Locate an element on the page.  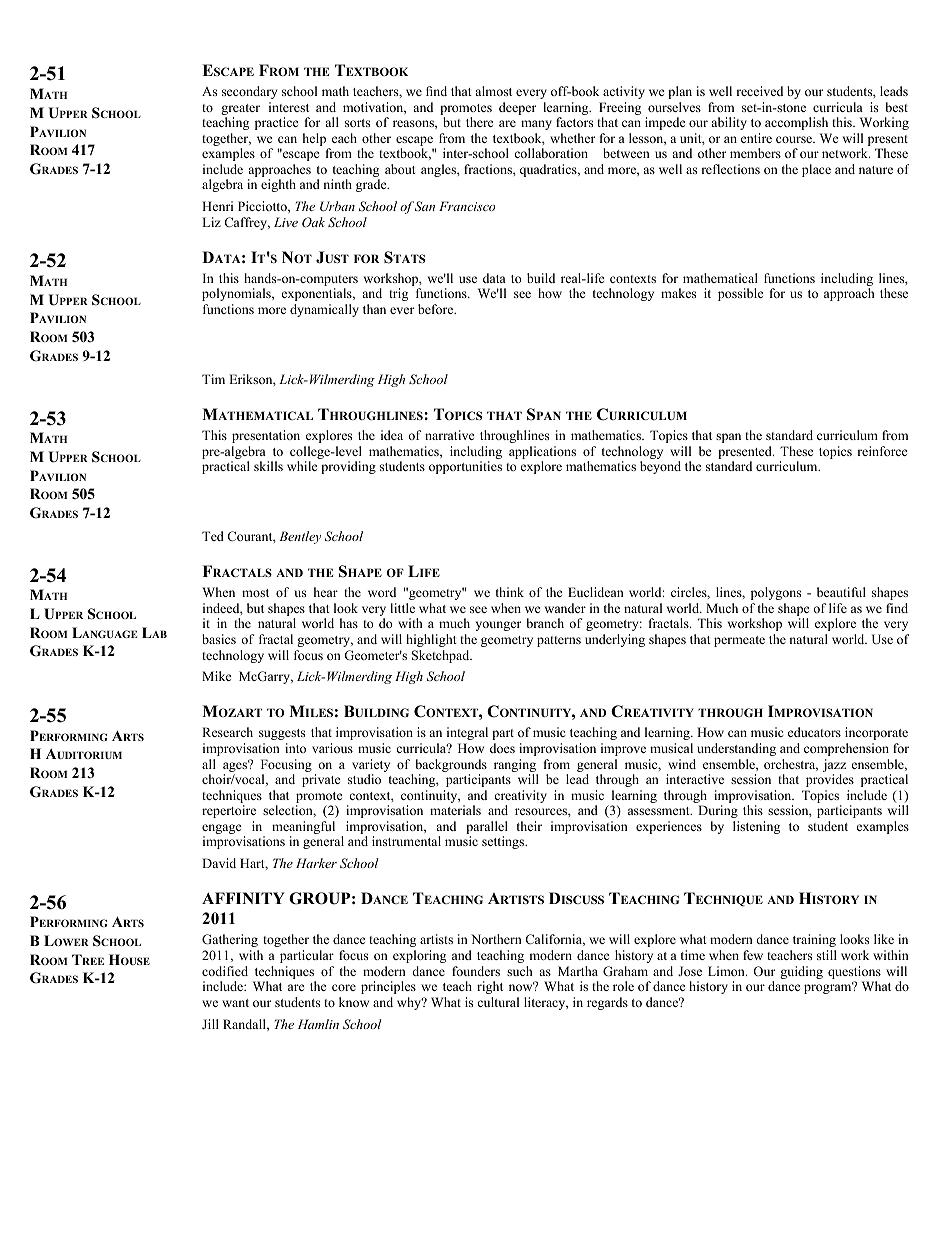
practice is located at coordinates (277, 123).
